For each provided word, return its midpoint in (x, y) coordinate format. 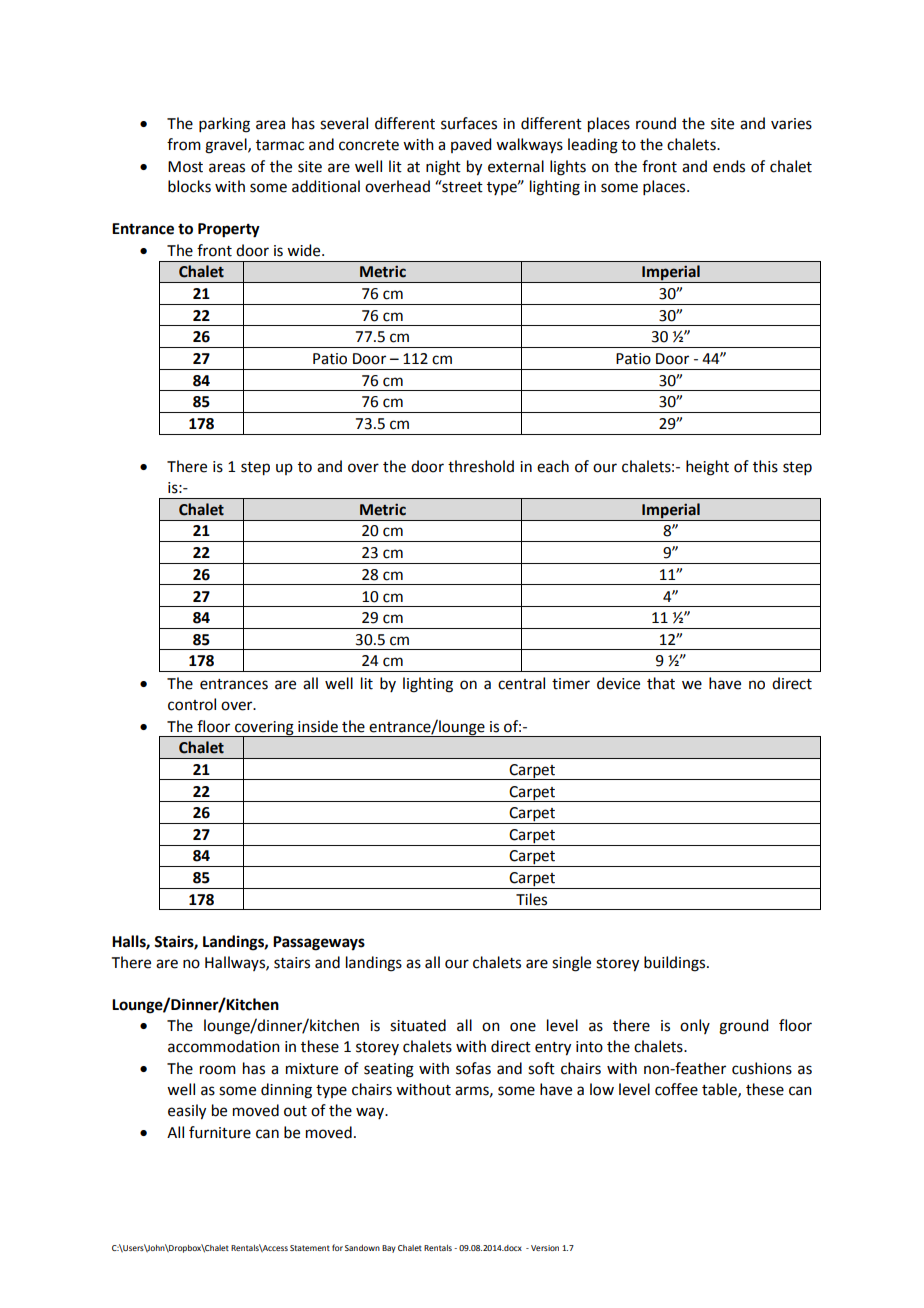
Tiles (531, 899)
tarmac (280, 145)
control (192, 704)
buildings (676, 964)
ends (729, 166)
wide (305, 250)
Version (545, 1248)
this (765, 466)
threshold (481, 466)
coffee (676, 1089)
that (661, 683)
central (521, 683)
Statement (310, 1248)
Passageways (319, 943)
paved (471, 145)
